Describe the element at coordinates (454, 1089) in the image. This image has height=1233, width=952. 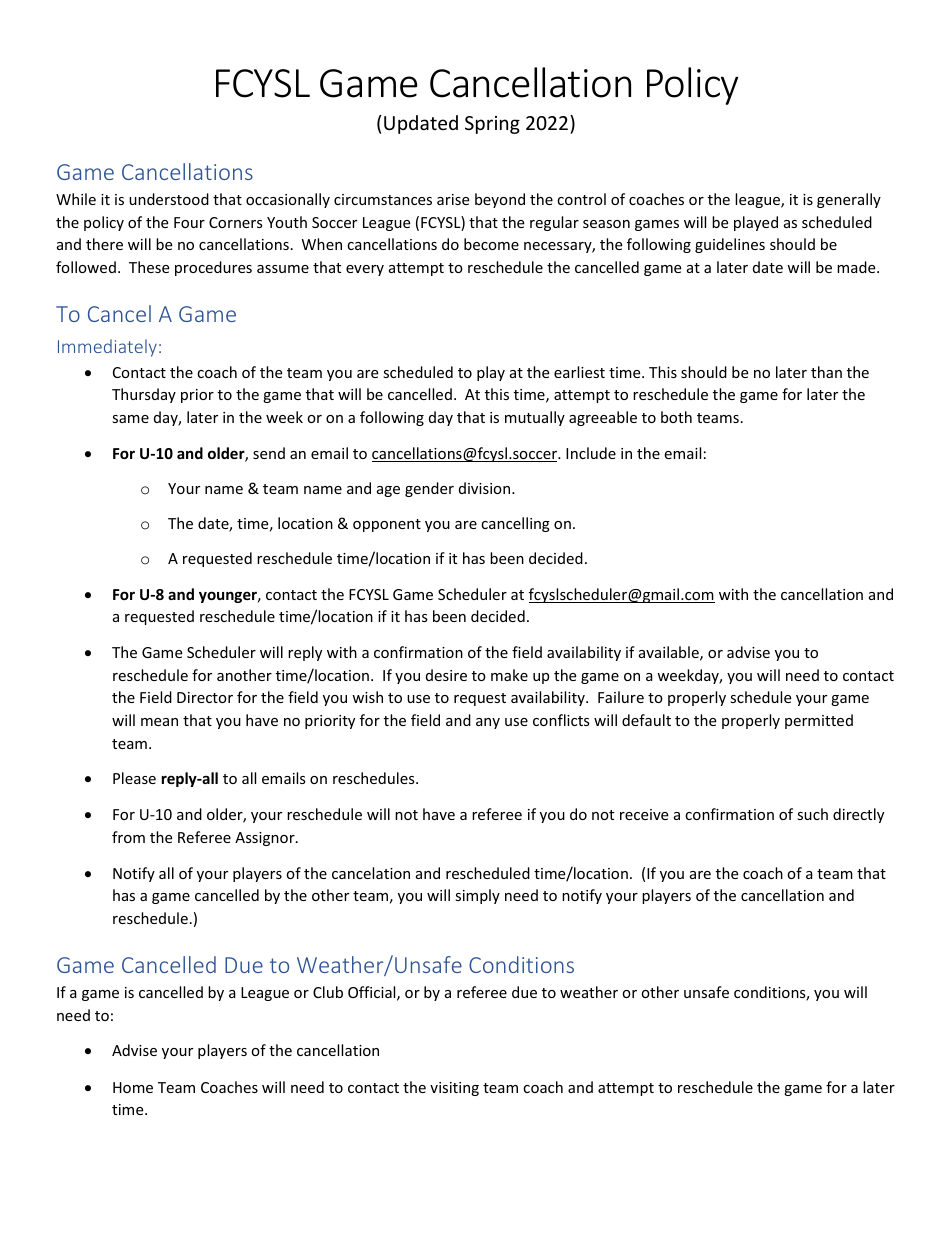
I see `visiting` at that location.
